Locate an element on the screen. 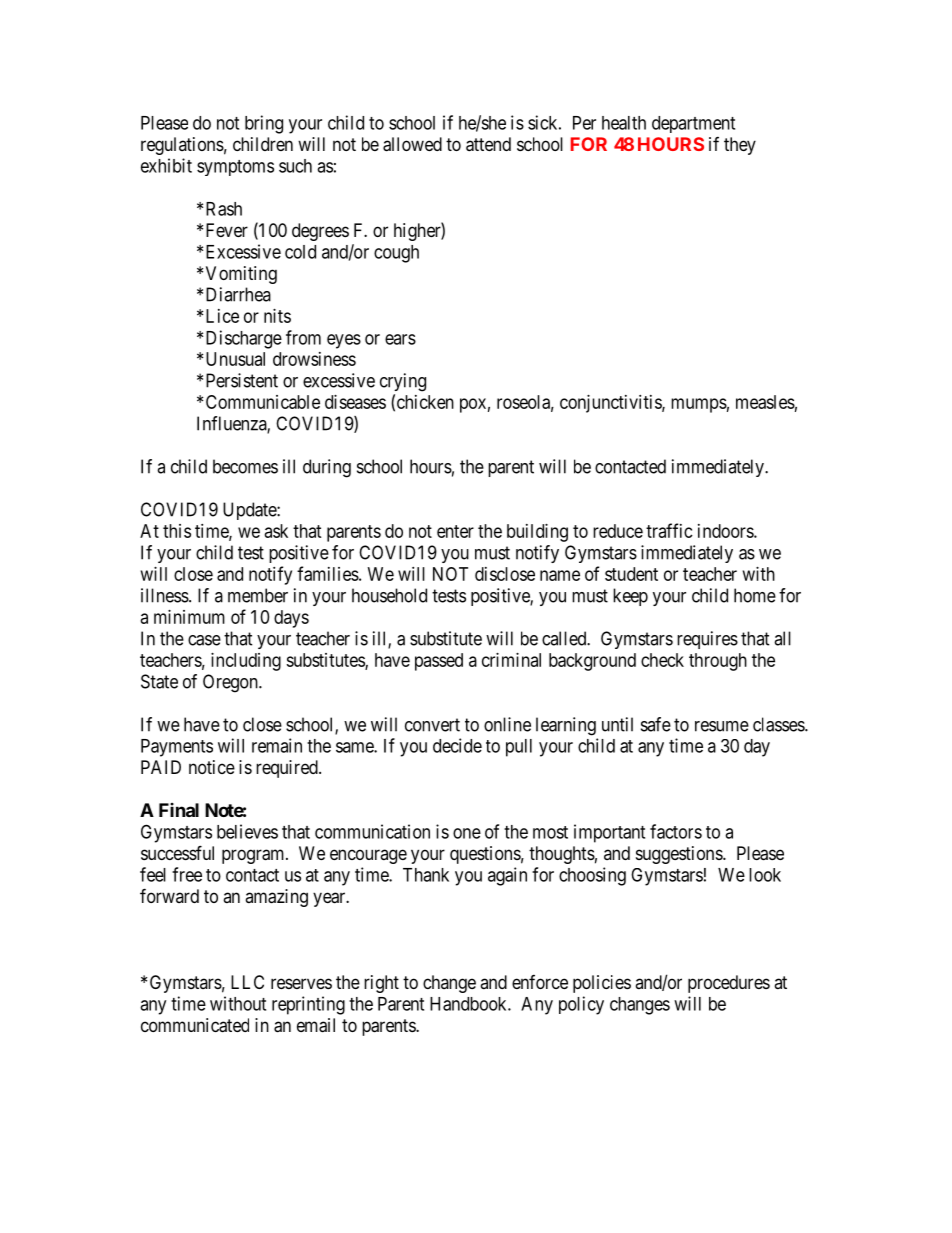 The image size is (952, 1233). factors is located at coordinates (676, 831).
